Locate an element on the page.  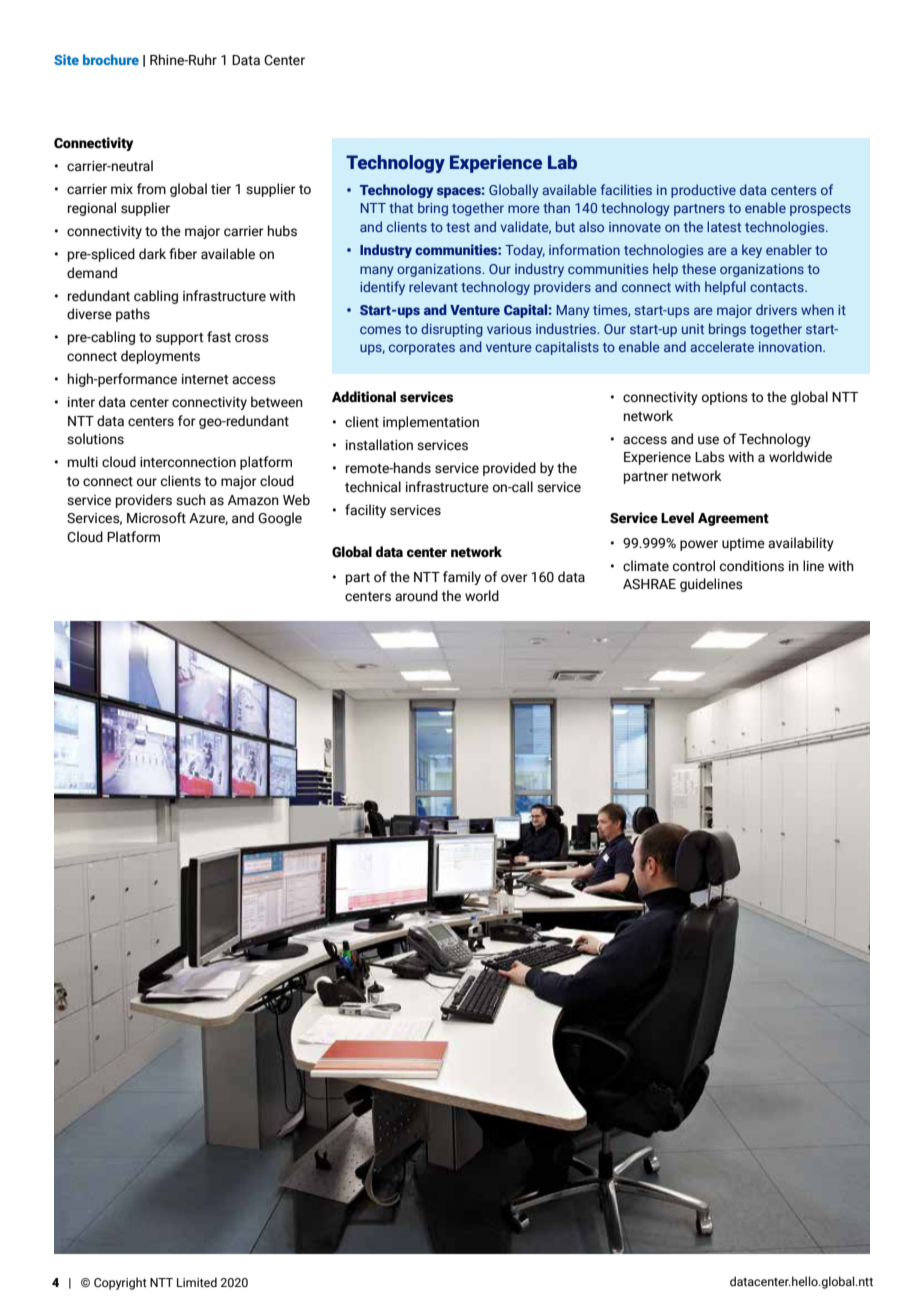
productive is located at coordinates (703, 191).
